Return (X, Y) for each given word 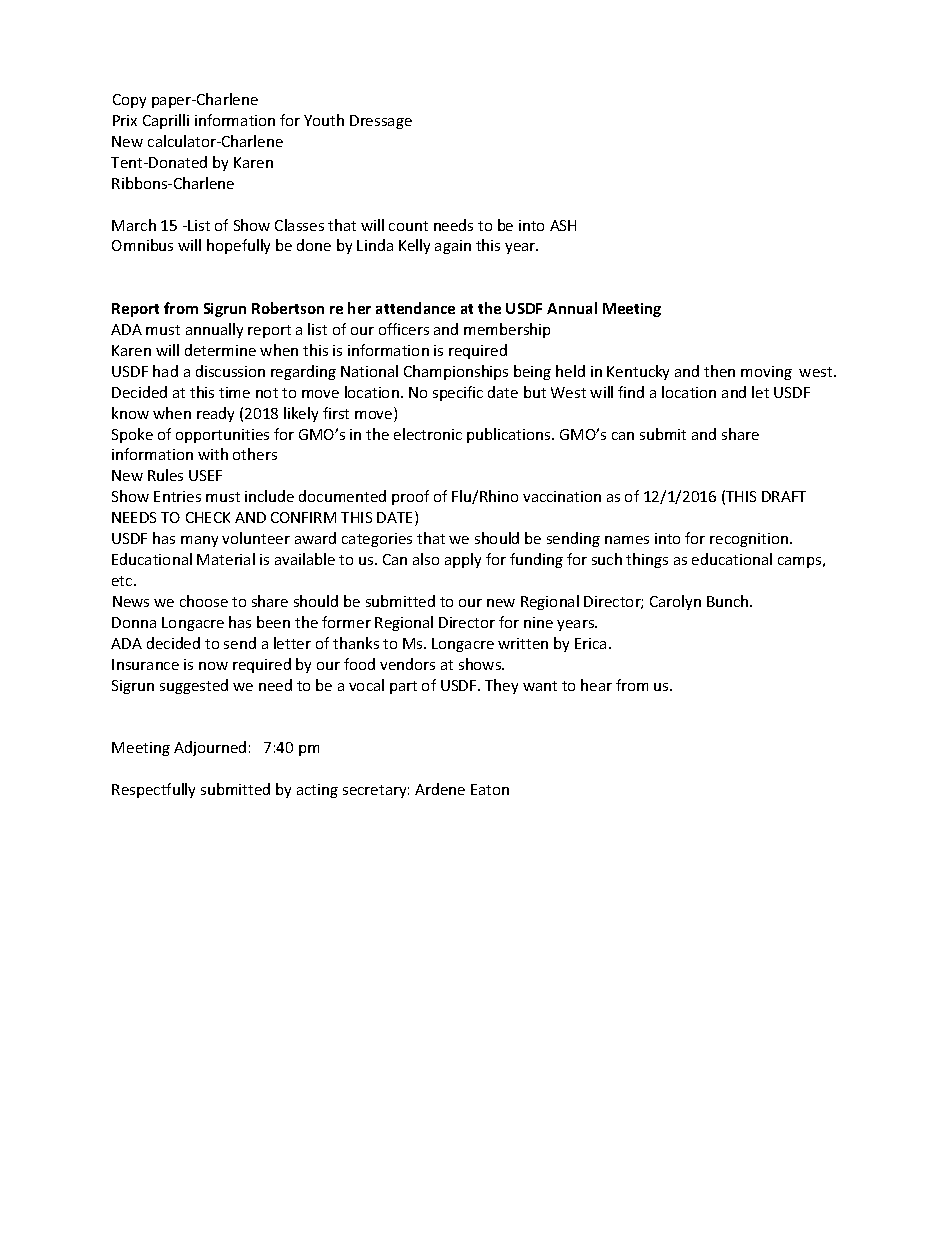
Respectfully (153, 790)
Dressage (381, 122)
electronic (428, 434)
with (213, 454)
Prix (125, 120)
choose (204, 601)
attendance (415, 308)
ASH (563, 225)
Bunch (729, 601)
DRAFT (784, 496)
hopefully (238, 246)
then (719, 371)
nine (538, 622)
